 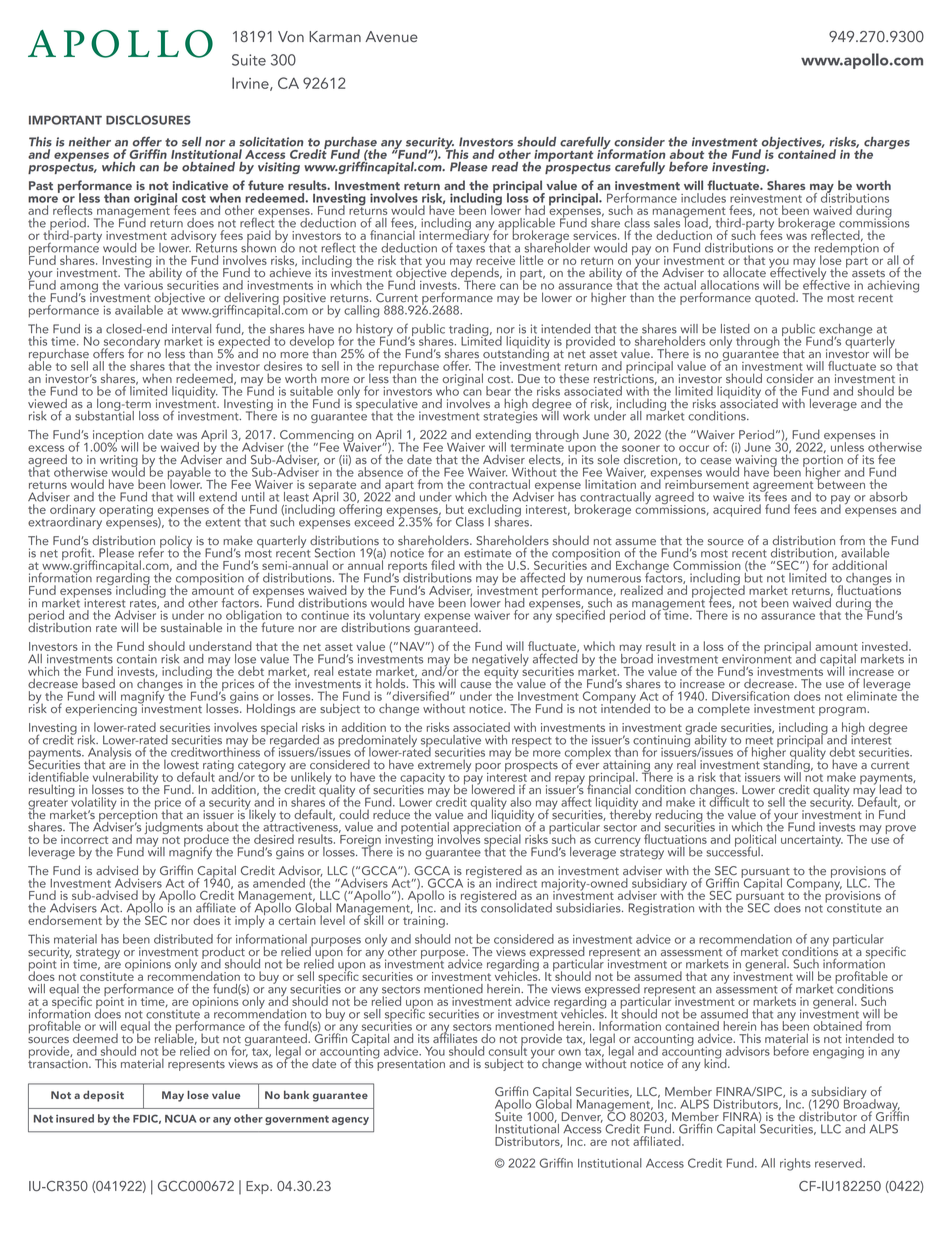 I want to click on charges, so click(x=886, y=144).
